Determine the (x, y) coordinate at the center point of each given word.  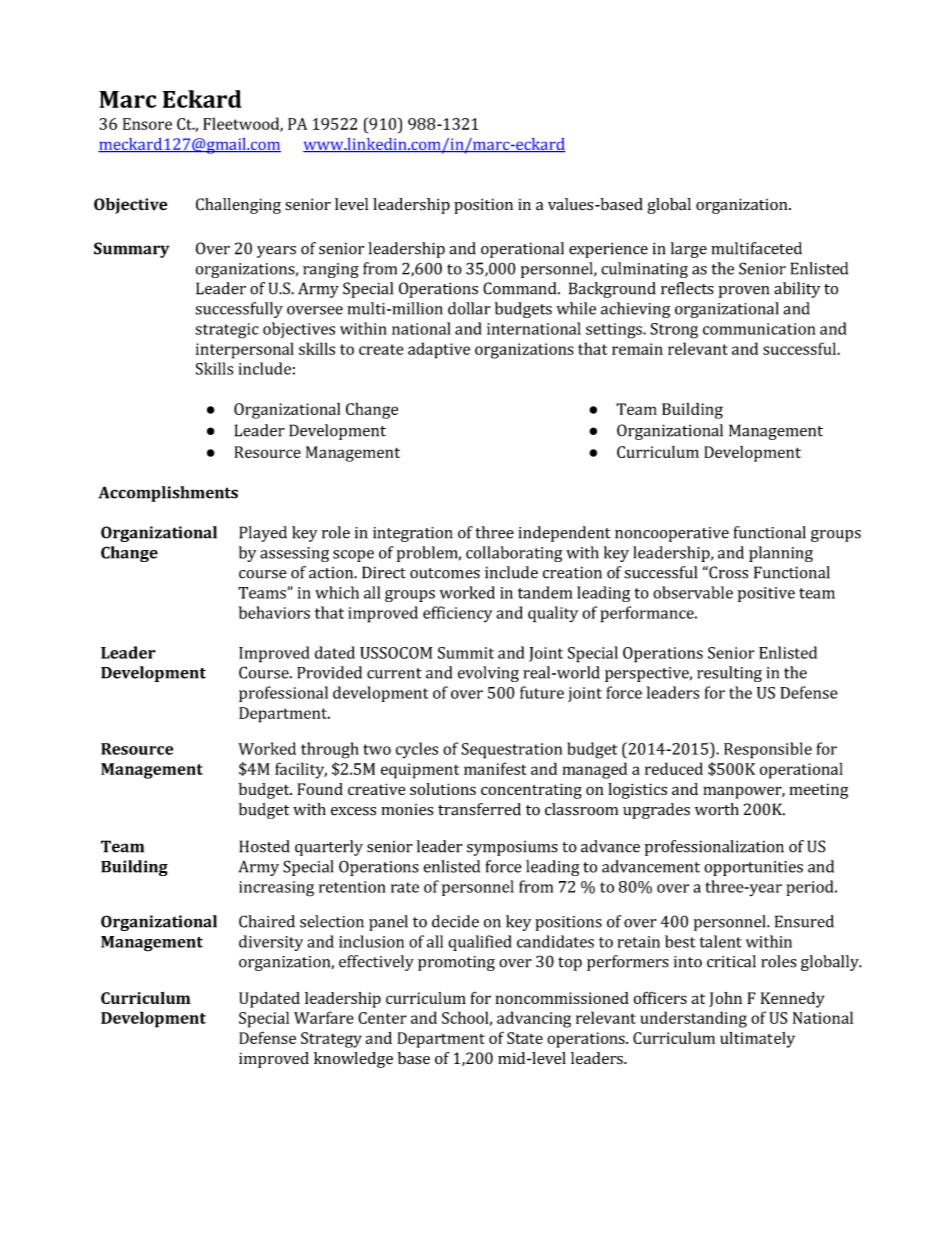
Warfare (324, 1017)
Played (263, 534)
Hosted (264, 846)
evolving (488, 674)
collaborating (514, 554)
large (689, 250)
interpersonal (245, 350)
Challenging (238, 206)
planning (781, 554)
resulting (729, 674)
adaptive (439, 350)
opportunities (753, 868)
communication (759, 329)
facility (301, 770)
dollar (469, 308)
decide (455, 921)
